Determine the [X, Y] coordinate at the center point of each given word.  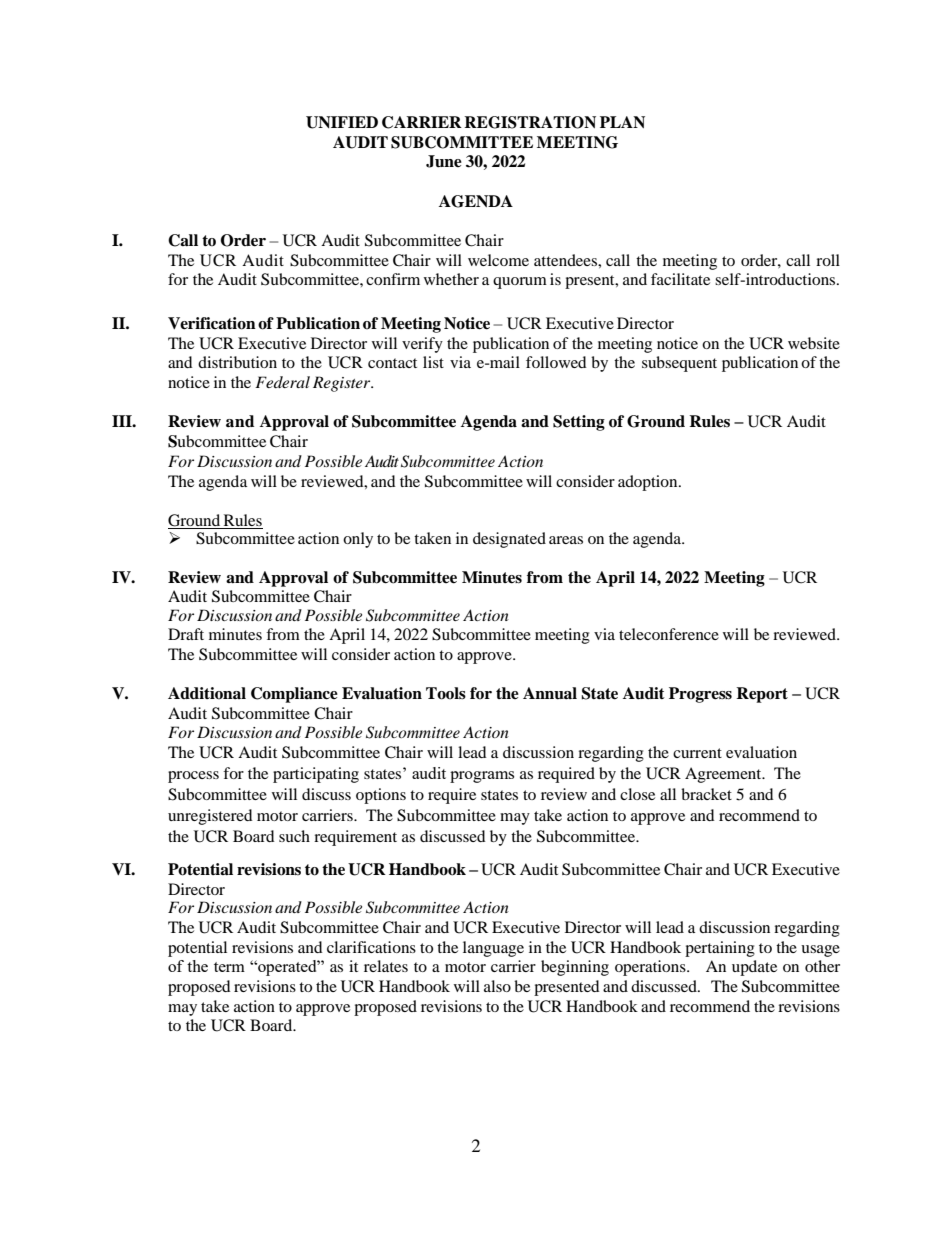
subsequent [679, 364]
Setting [579, 423]
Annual [550, 693]
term [229, 967]
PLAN [622, 122]
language [493, 949]
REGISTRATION [530, 122]
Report [762, 695]
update [754, 968]
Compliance [294, 695]
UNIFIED [342, 122]
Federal [282, 382]
